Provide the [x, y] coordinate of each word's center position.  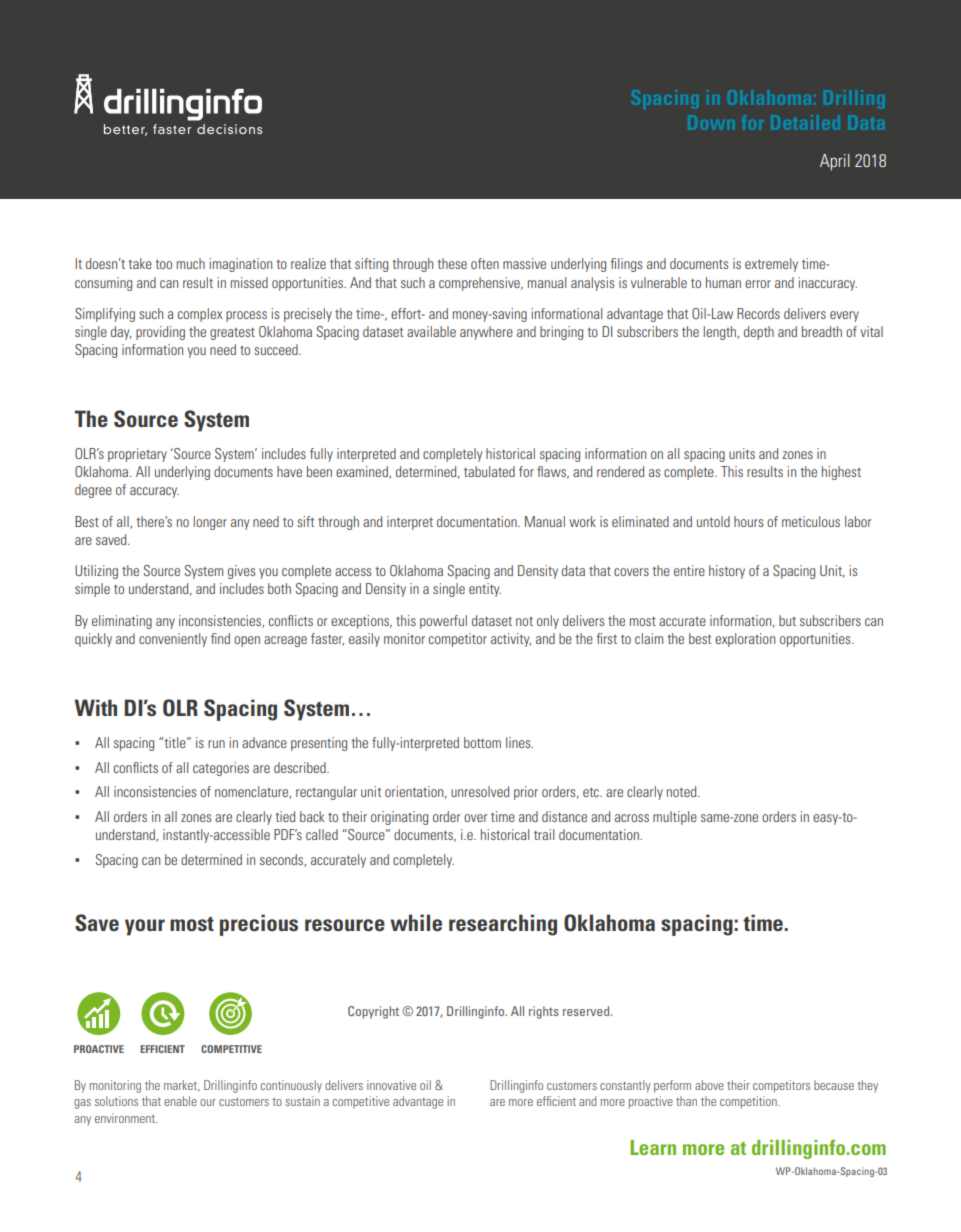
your [145, 927]
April [835, 162]
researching [503, 925]
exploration [745, 640]
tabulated [489, 471]
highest [841, 473]
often [485, 263]
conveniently [173, 640]
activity [511, 640]
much [191, 263]
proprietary [137, 455]
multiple [675, 818]
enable [180, 1101]
